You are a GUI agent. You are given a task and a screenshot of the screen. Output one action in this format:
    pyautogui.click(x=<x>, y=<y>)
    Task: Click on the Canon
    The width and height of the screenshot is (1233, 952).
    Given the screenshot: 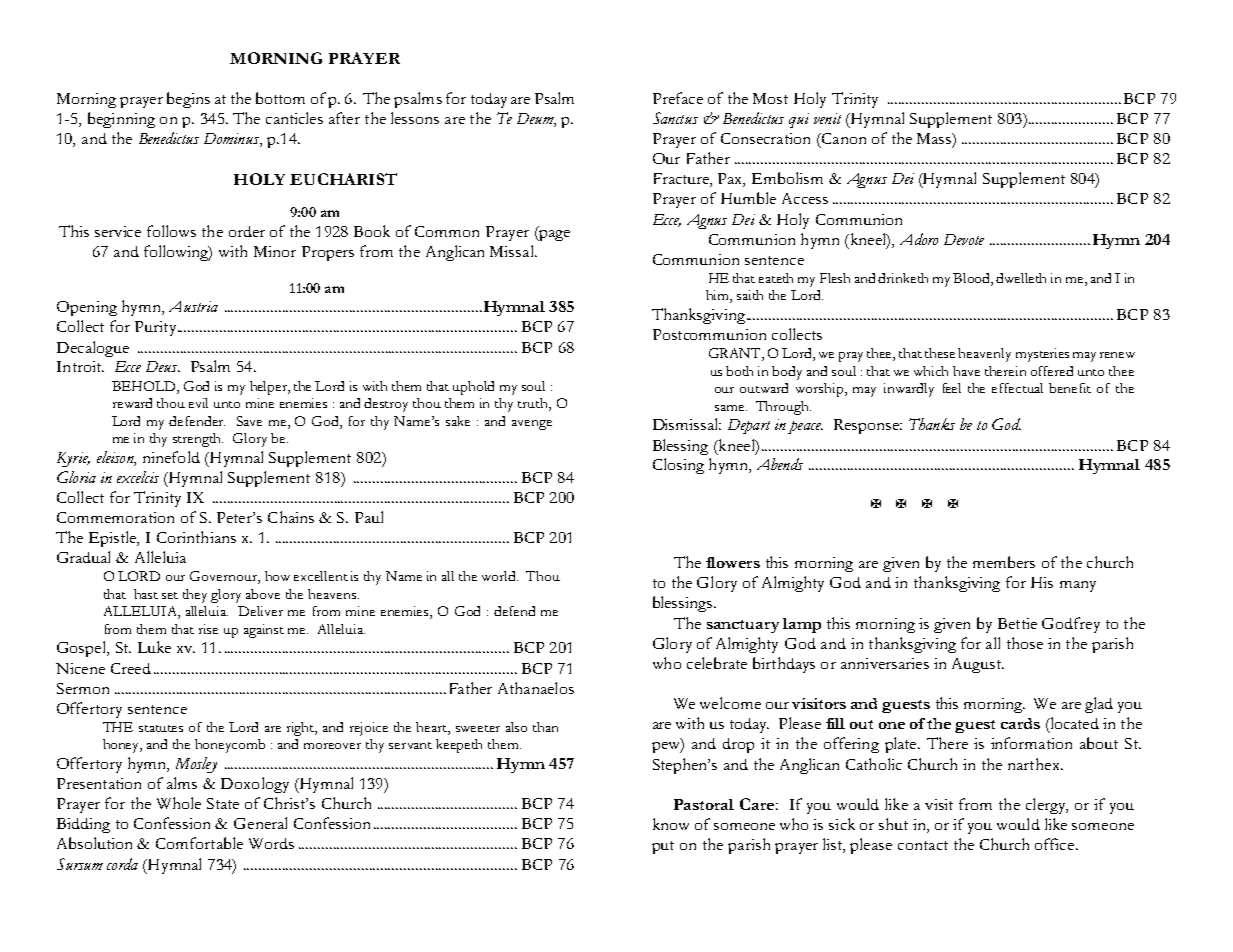 What is the action you would take?
    pyautogui.click(x=842, y=140)
